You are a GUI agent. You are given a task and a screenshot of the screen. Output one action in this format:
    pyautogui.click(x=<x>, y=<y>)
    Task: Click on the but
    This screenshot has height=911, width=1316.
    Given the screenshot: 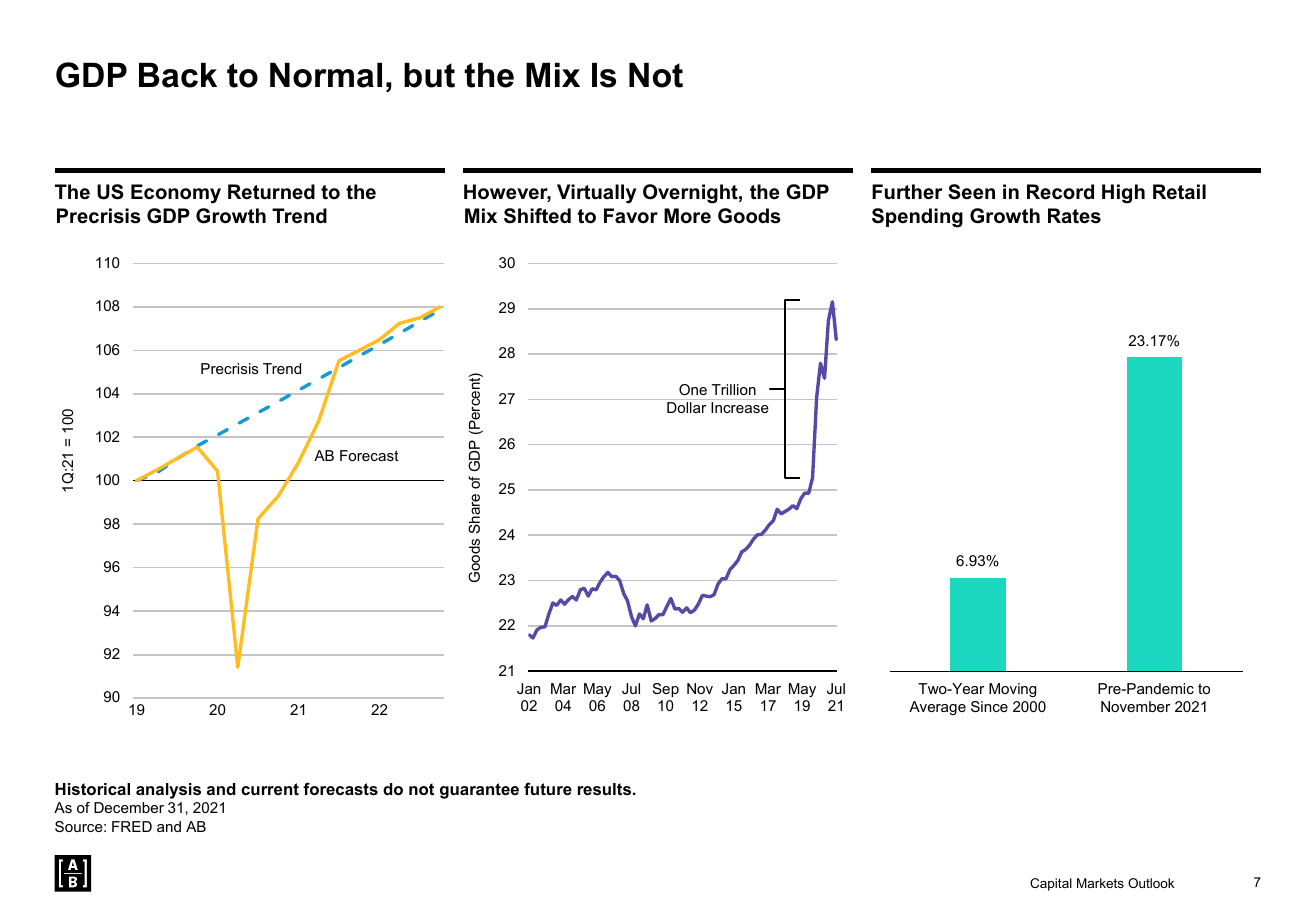 What is the action you would take?
    pyautogui.click(x=429, y=75)
